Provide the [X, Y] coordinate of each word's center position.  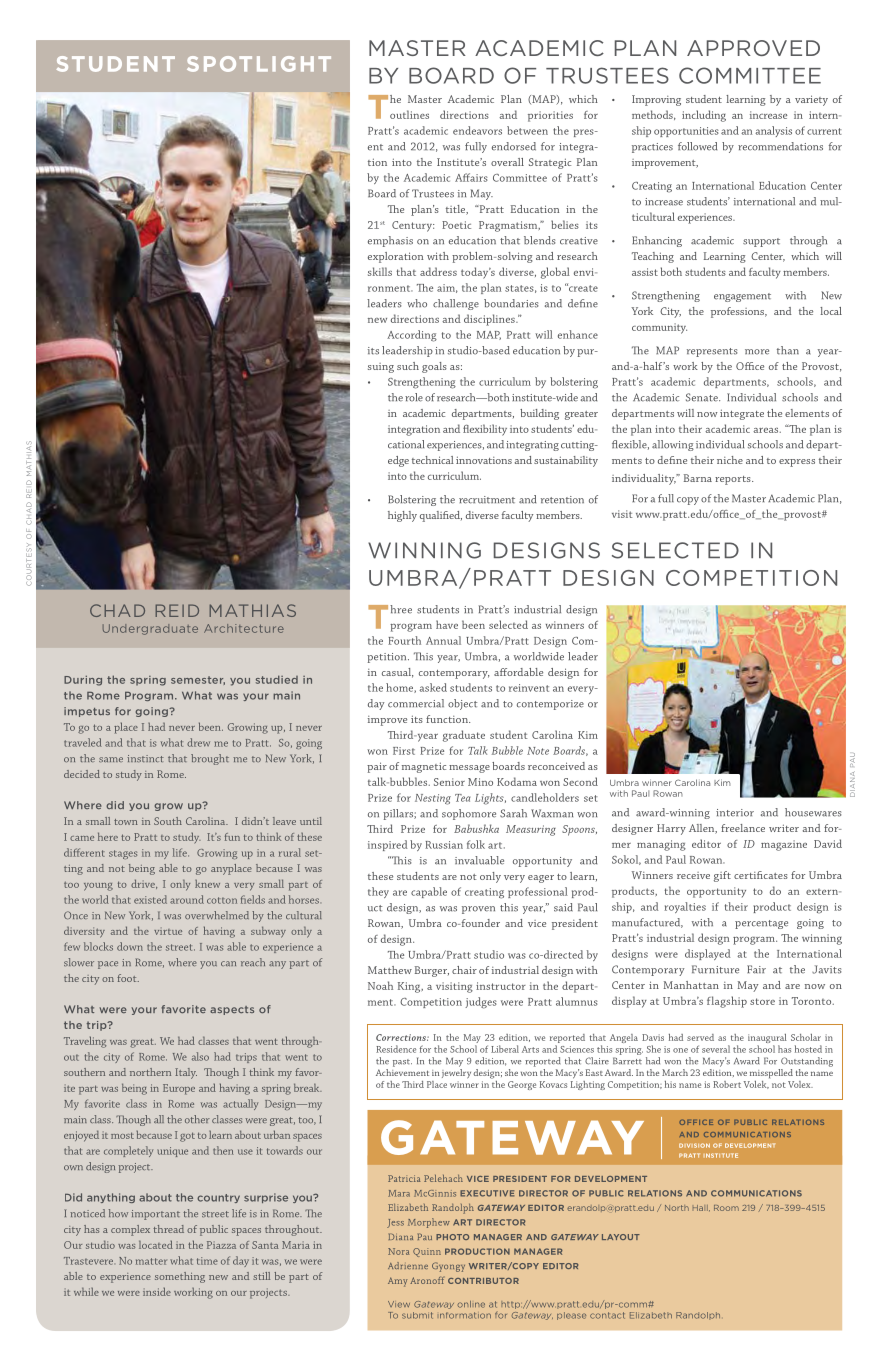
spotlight [259, 64]
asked [433, 687]
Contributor [483, 1281]
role [414, 397]
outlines [409, 114]
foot [128, 978]
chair [464, 970]
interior [735, 813]
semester [198, 680]
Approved [753, 48]
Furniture [715, 969]
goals [434, 367]
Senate [703, 397]
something [180, 1277]
